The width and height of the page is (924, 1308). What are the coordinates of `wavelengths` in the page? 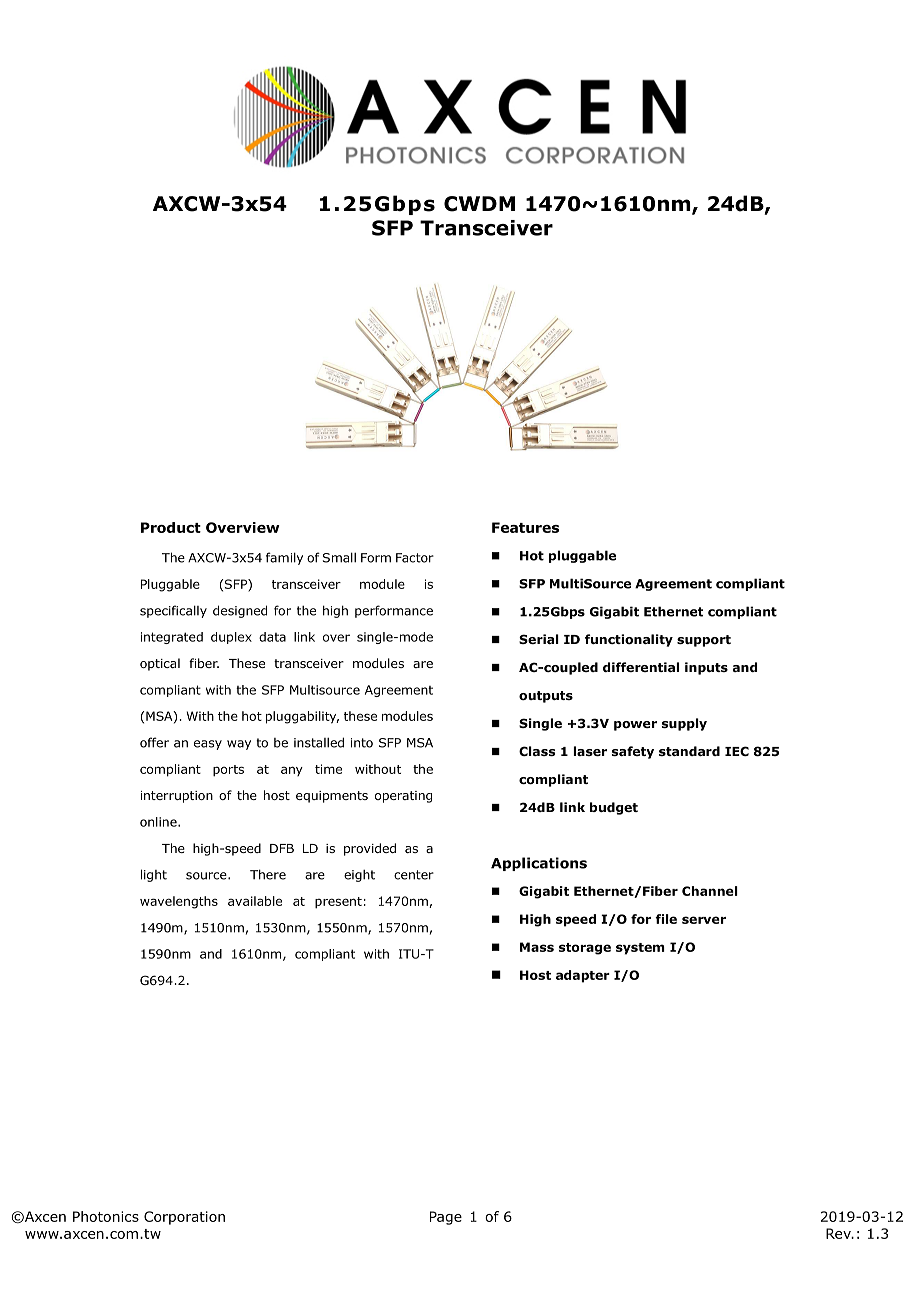 It's located at (179, 902).
